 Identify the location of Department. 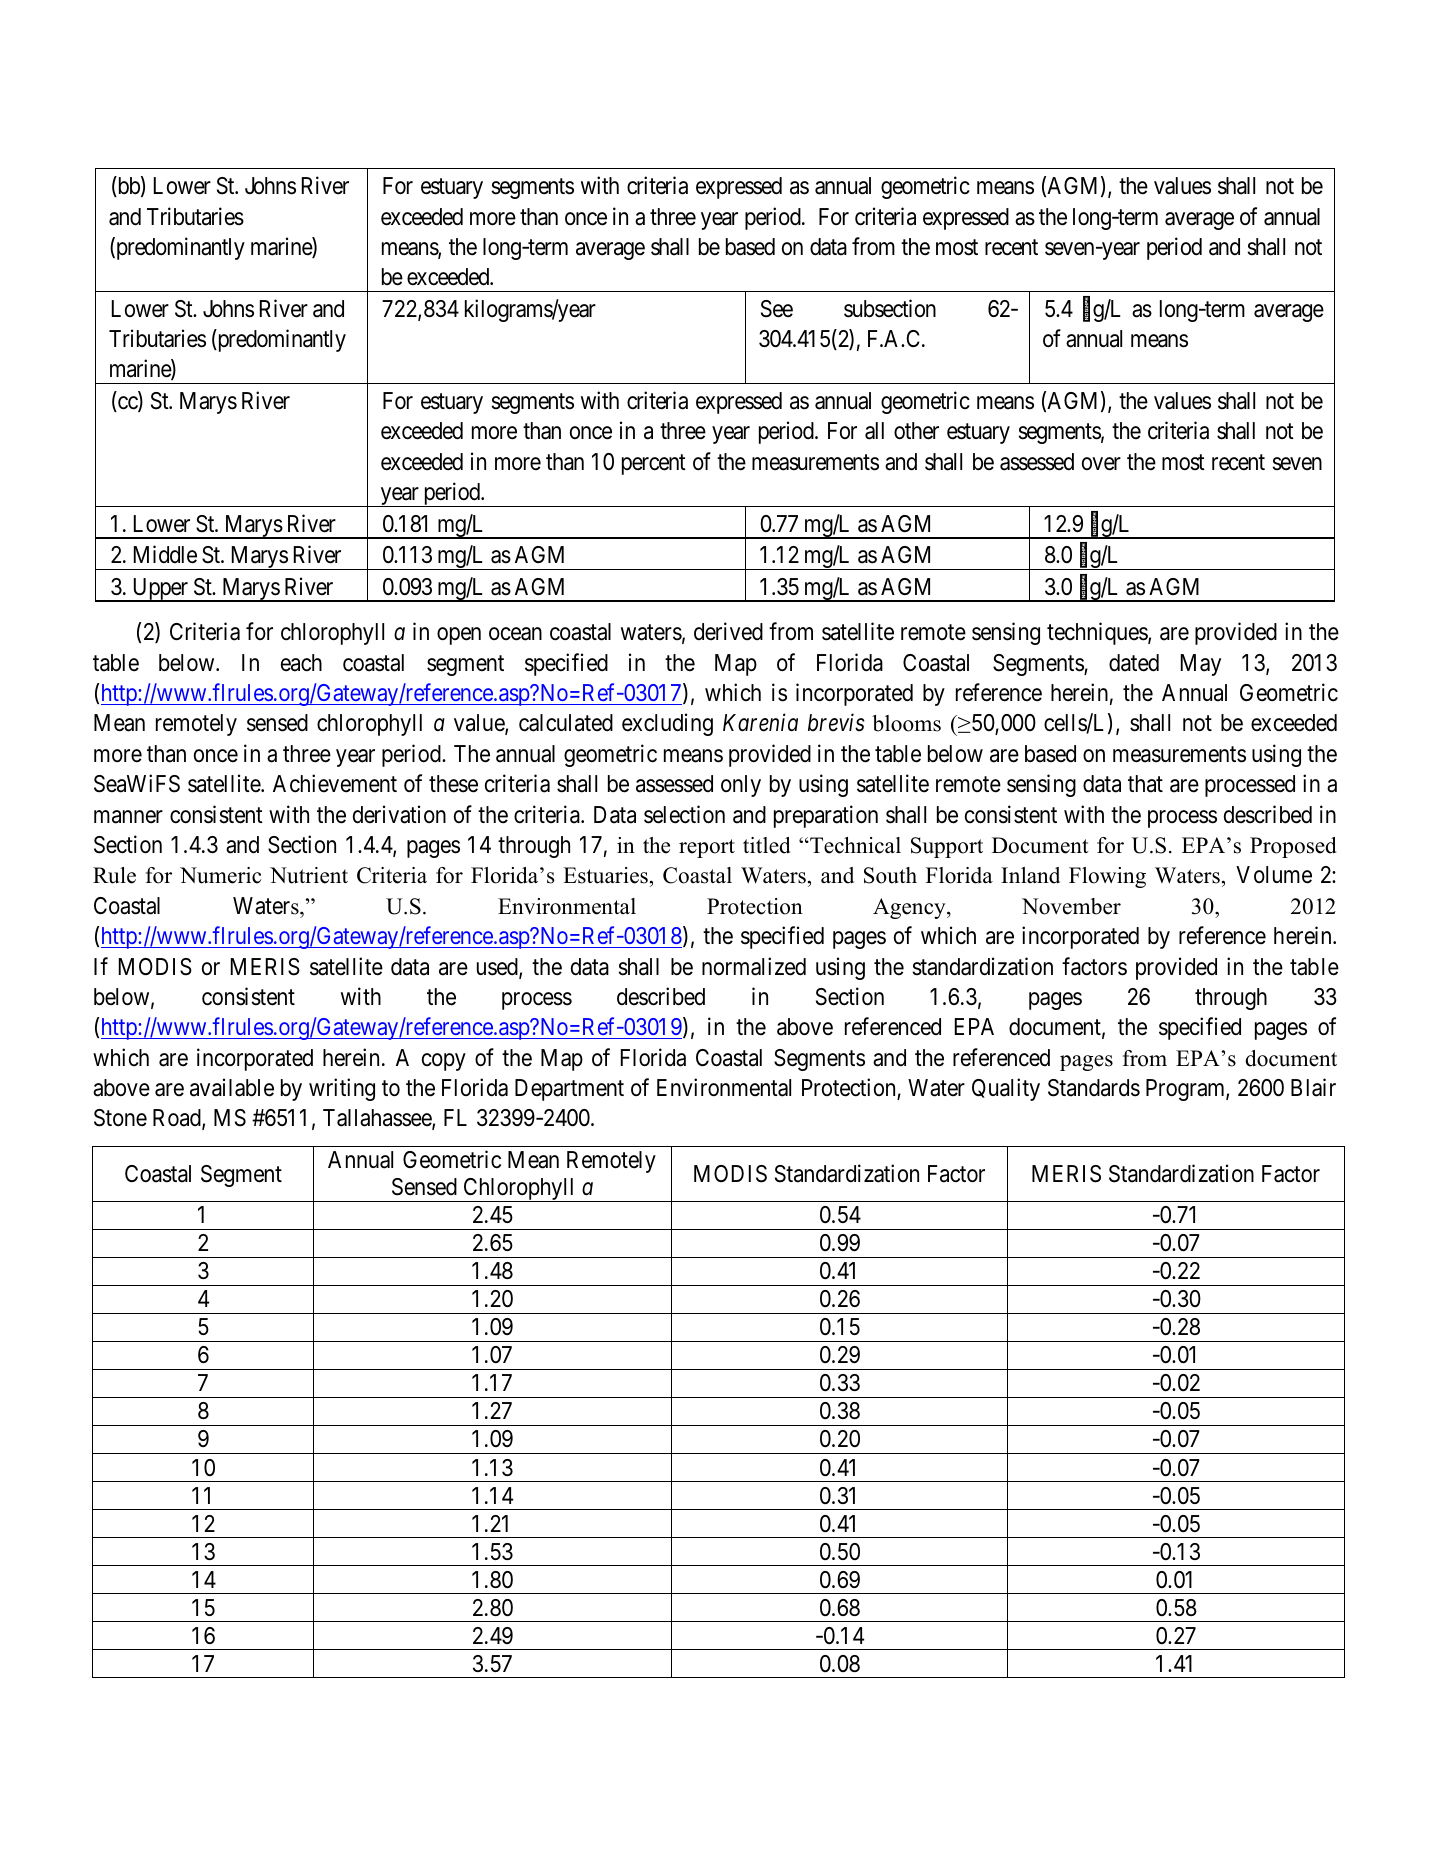
(569, 1090).
